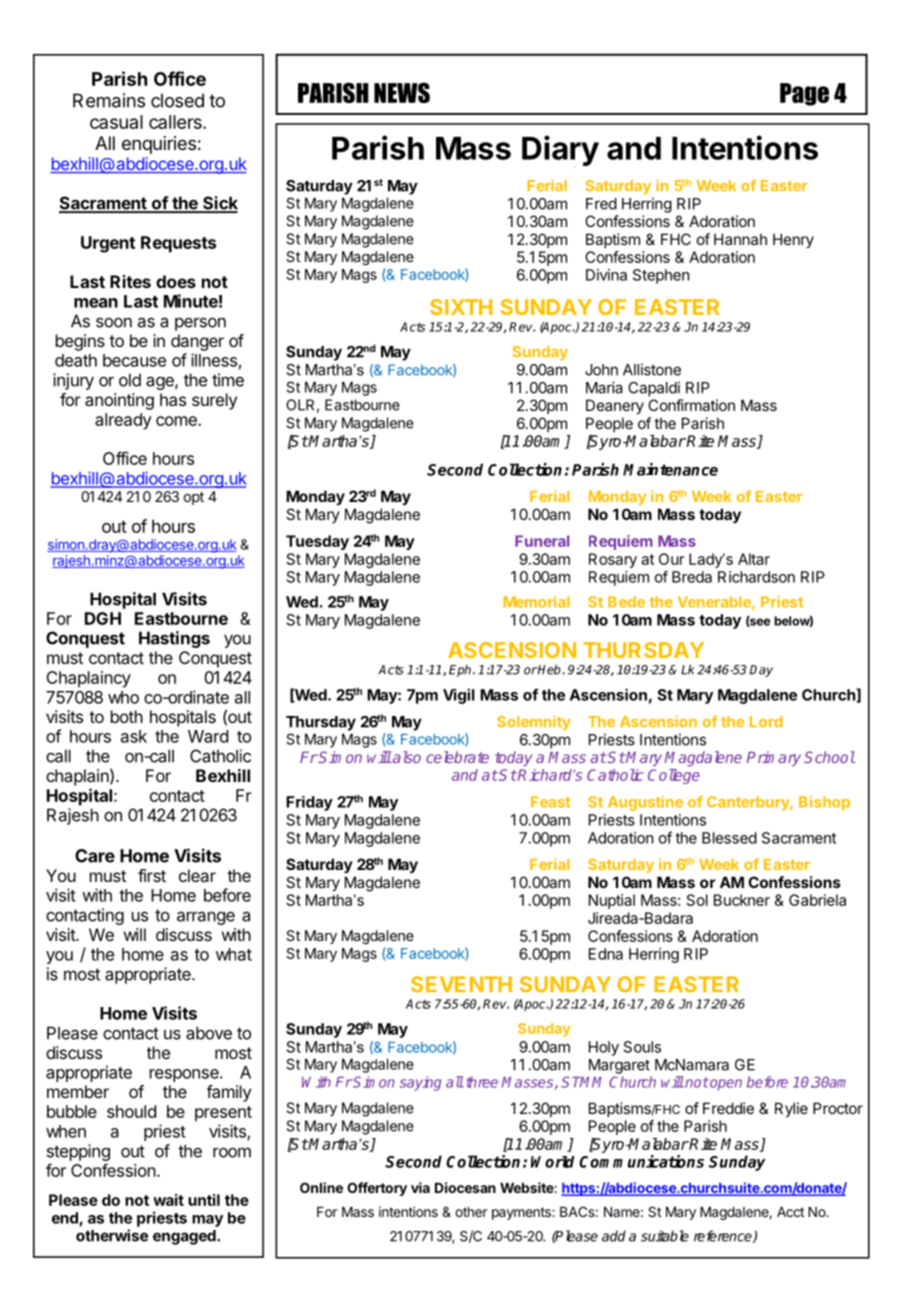 The width and height of the screenshot is (924, 1308). I want to click on Acct, so click(790, 1212).
